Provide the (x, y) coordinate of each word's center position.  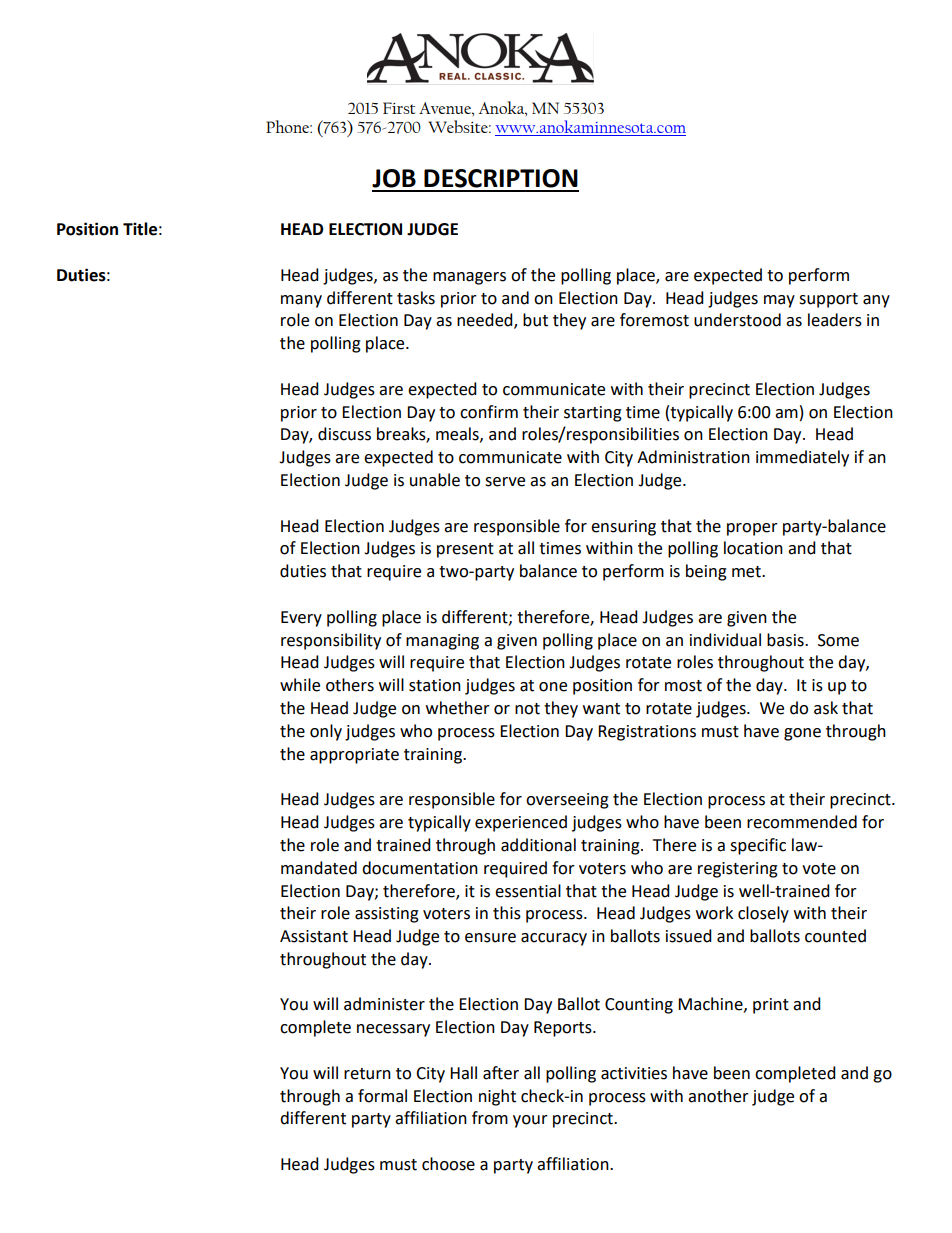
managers (469, 278)
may (779, 301)
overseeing (567, 801)
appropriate (354, 756)
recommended (802, 822)
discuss (344, 434)
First (399, 108)
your (530, 1121)
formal (382, 1096)
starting (593, 414)
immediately (802, 458)
